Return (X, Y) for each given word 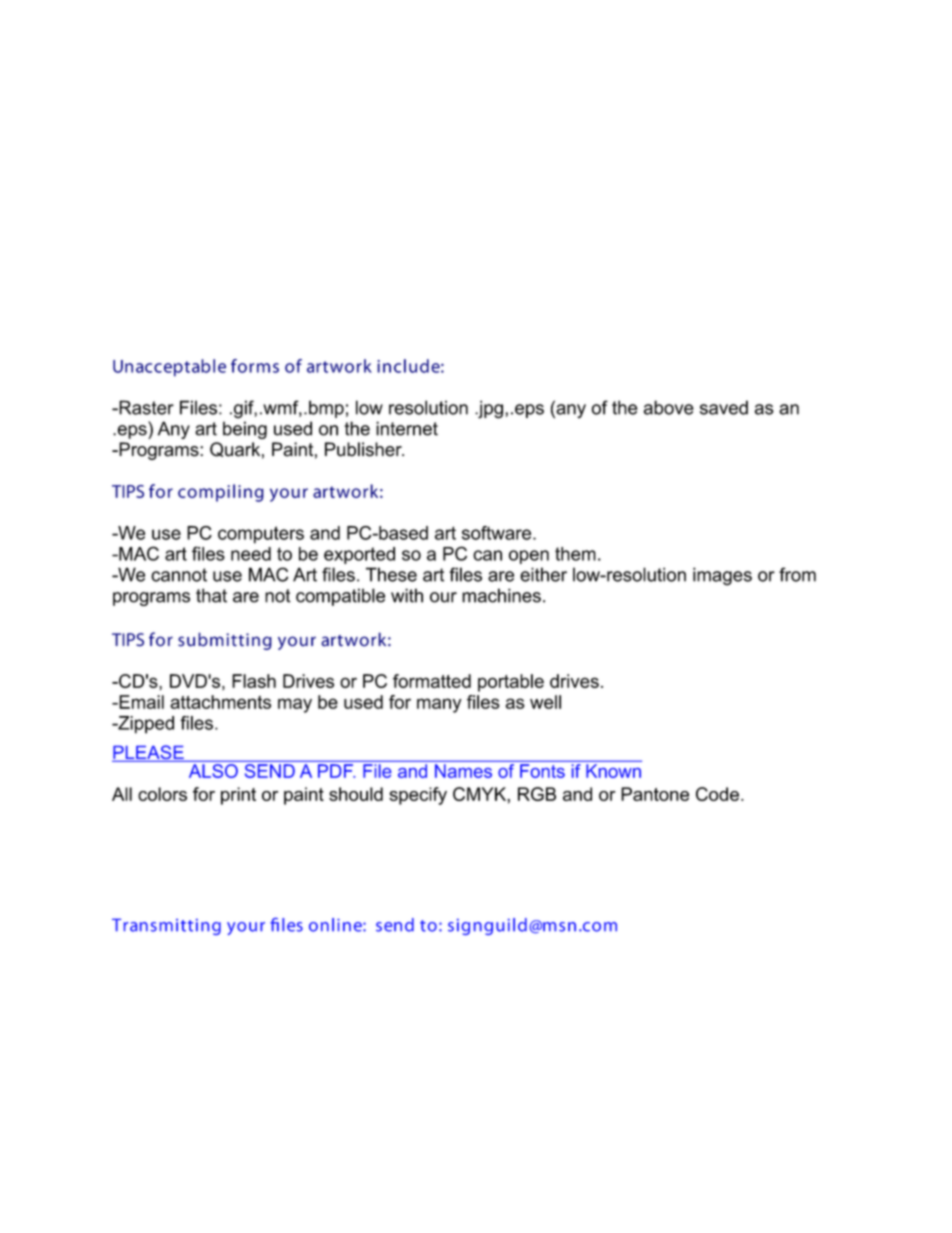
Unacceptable (169, 368)
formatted (432, 681)
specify (418, 796)
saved (724, 407)
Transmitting (166, 927)
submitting (225, 641)
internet (407, 428)
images (722, 576)
